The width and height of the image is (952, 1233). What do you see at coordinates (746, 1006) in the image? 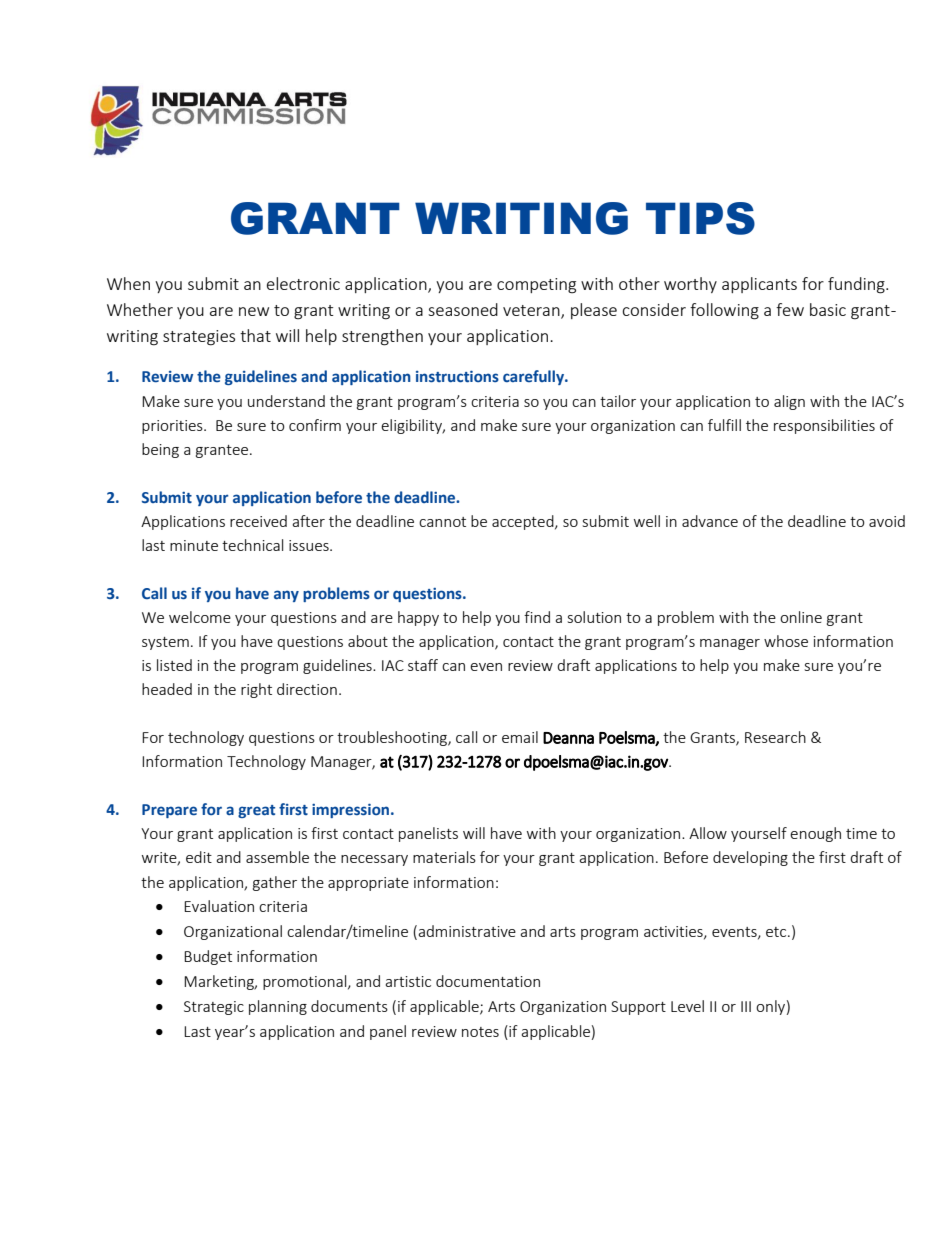
I see `III` at bounding box center [746, 1006].
